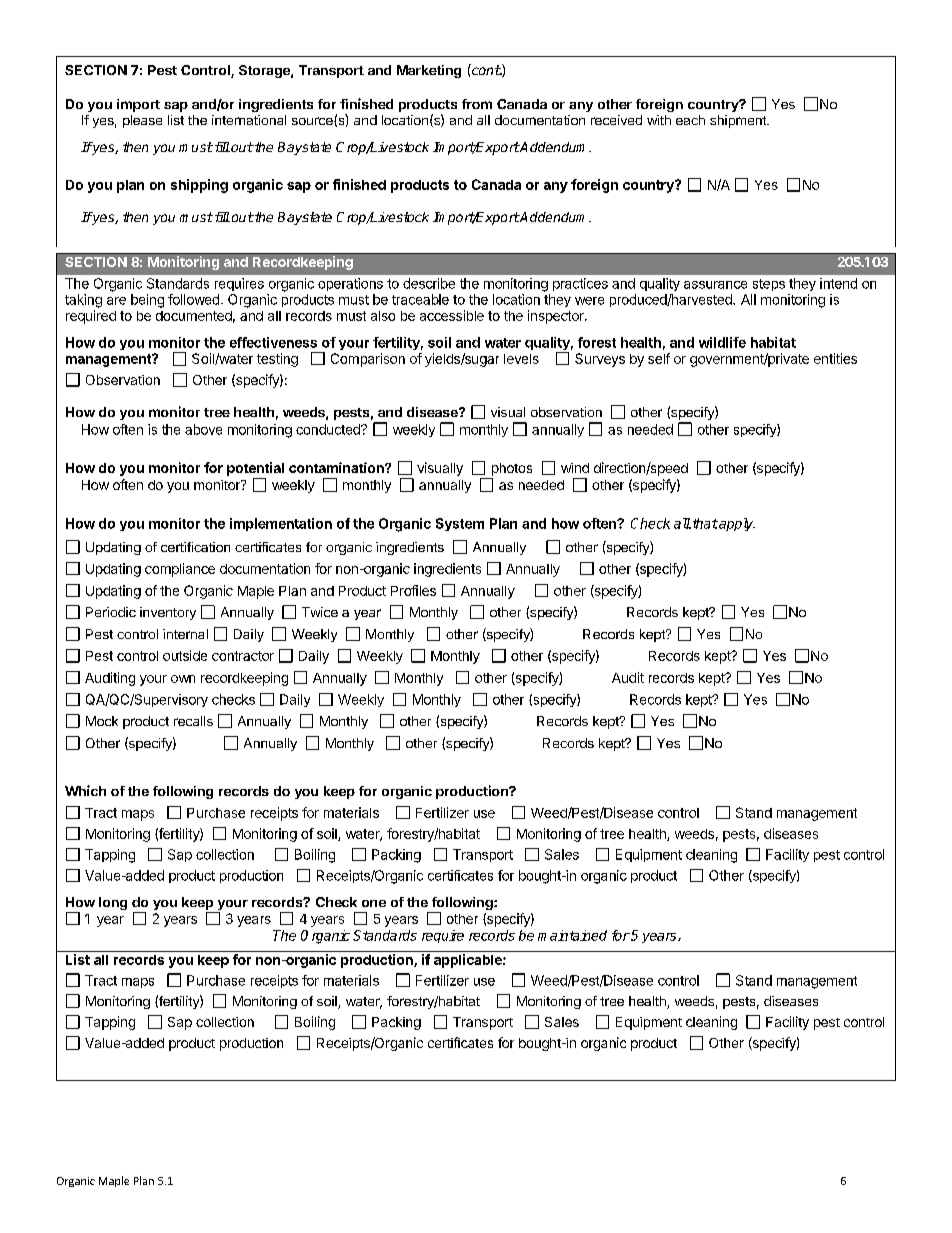  What do you see at coordinates (736, 524) in the image?
I see `apply` at bounding box center [736, 524].
